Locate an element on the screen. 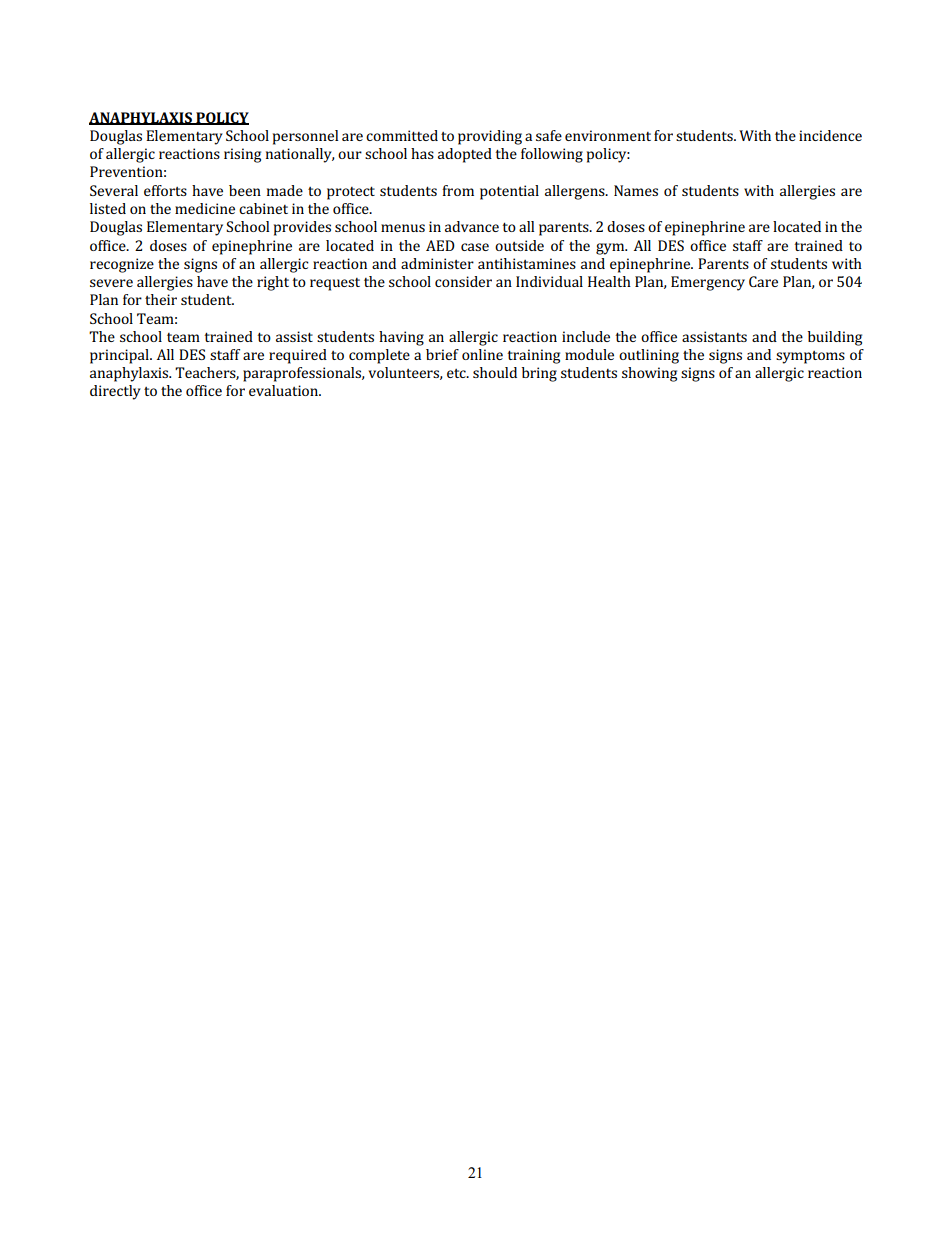 This screenshot has width=952, height=1233. medicine is located at coordinates (205, 208).
